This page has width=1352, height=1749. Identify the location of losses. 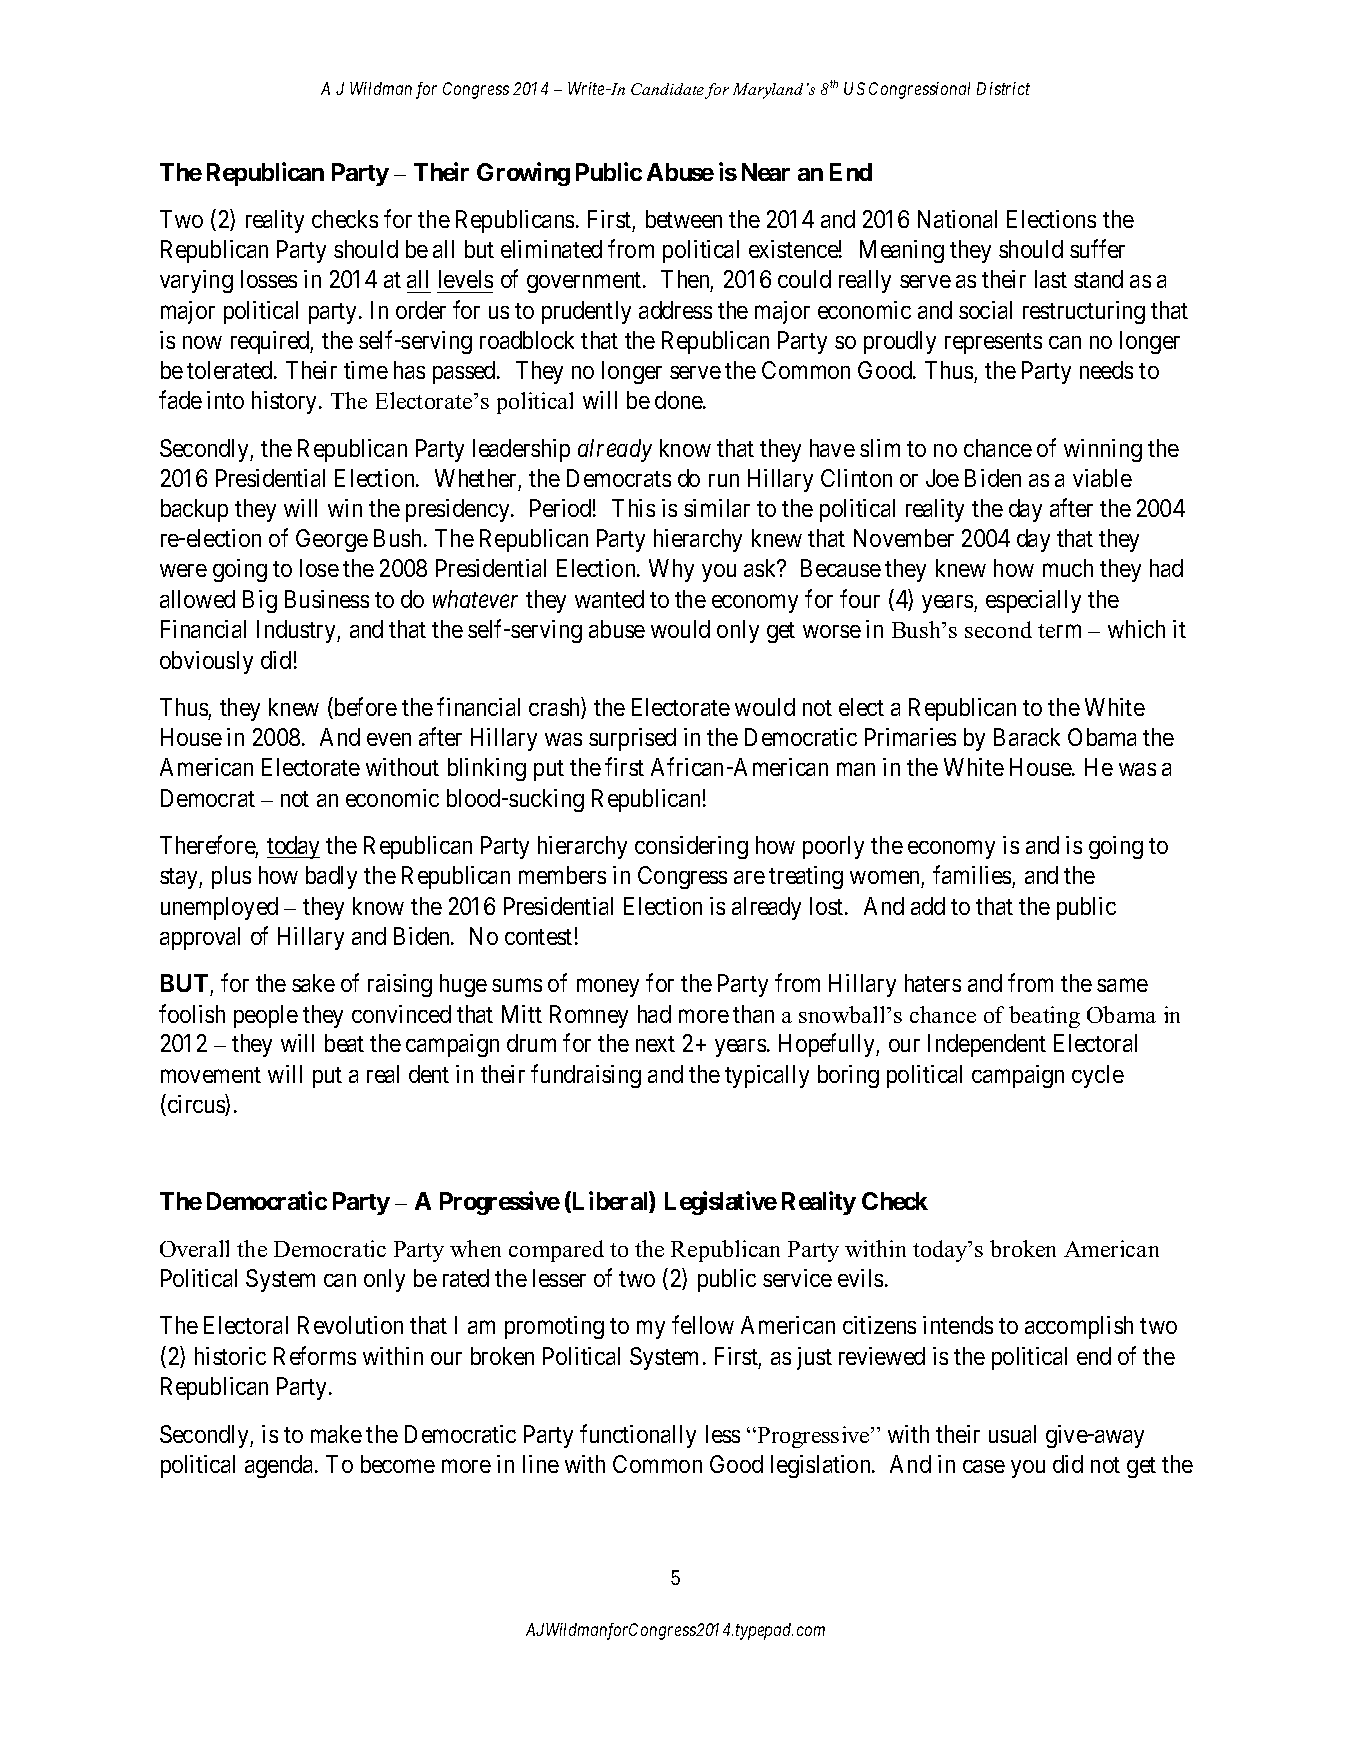
(269, 279).
